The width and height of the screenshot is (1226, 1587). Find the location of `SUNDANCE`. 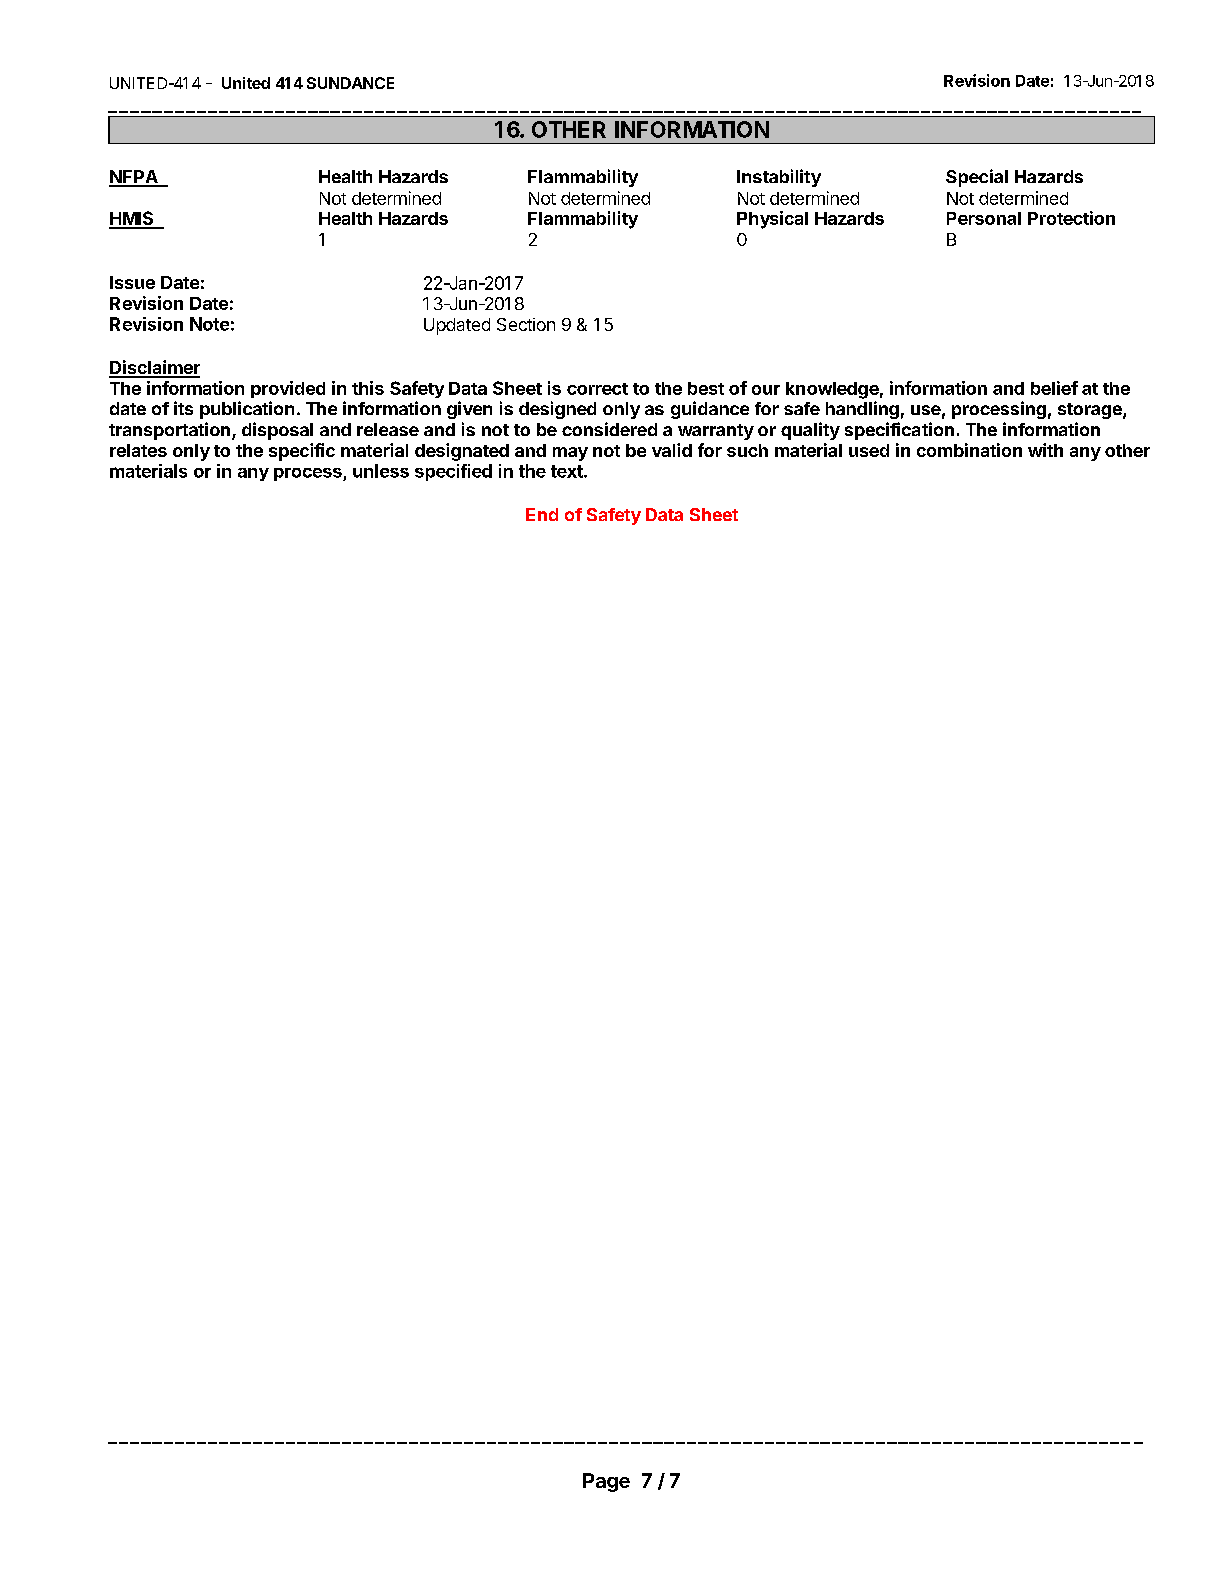

SUNDANCE is located at coordinates (350, 83).
